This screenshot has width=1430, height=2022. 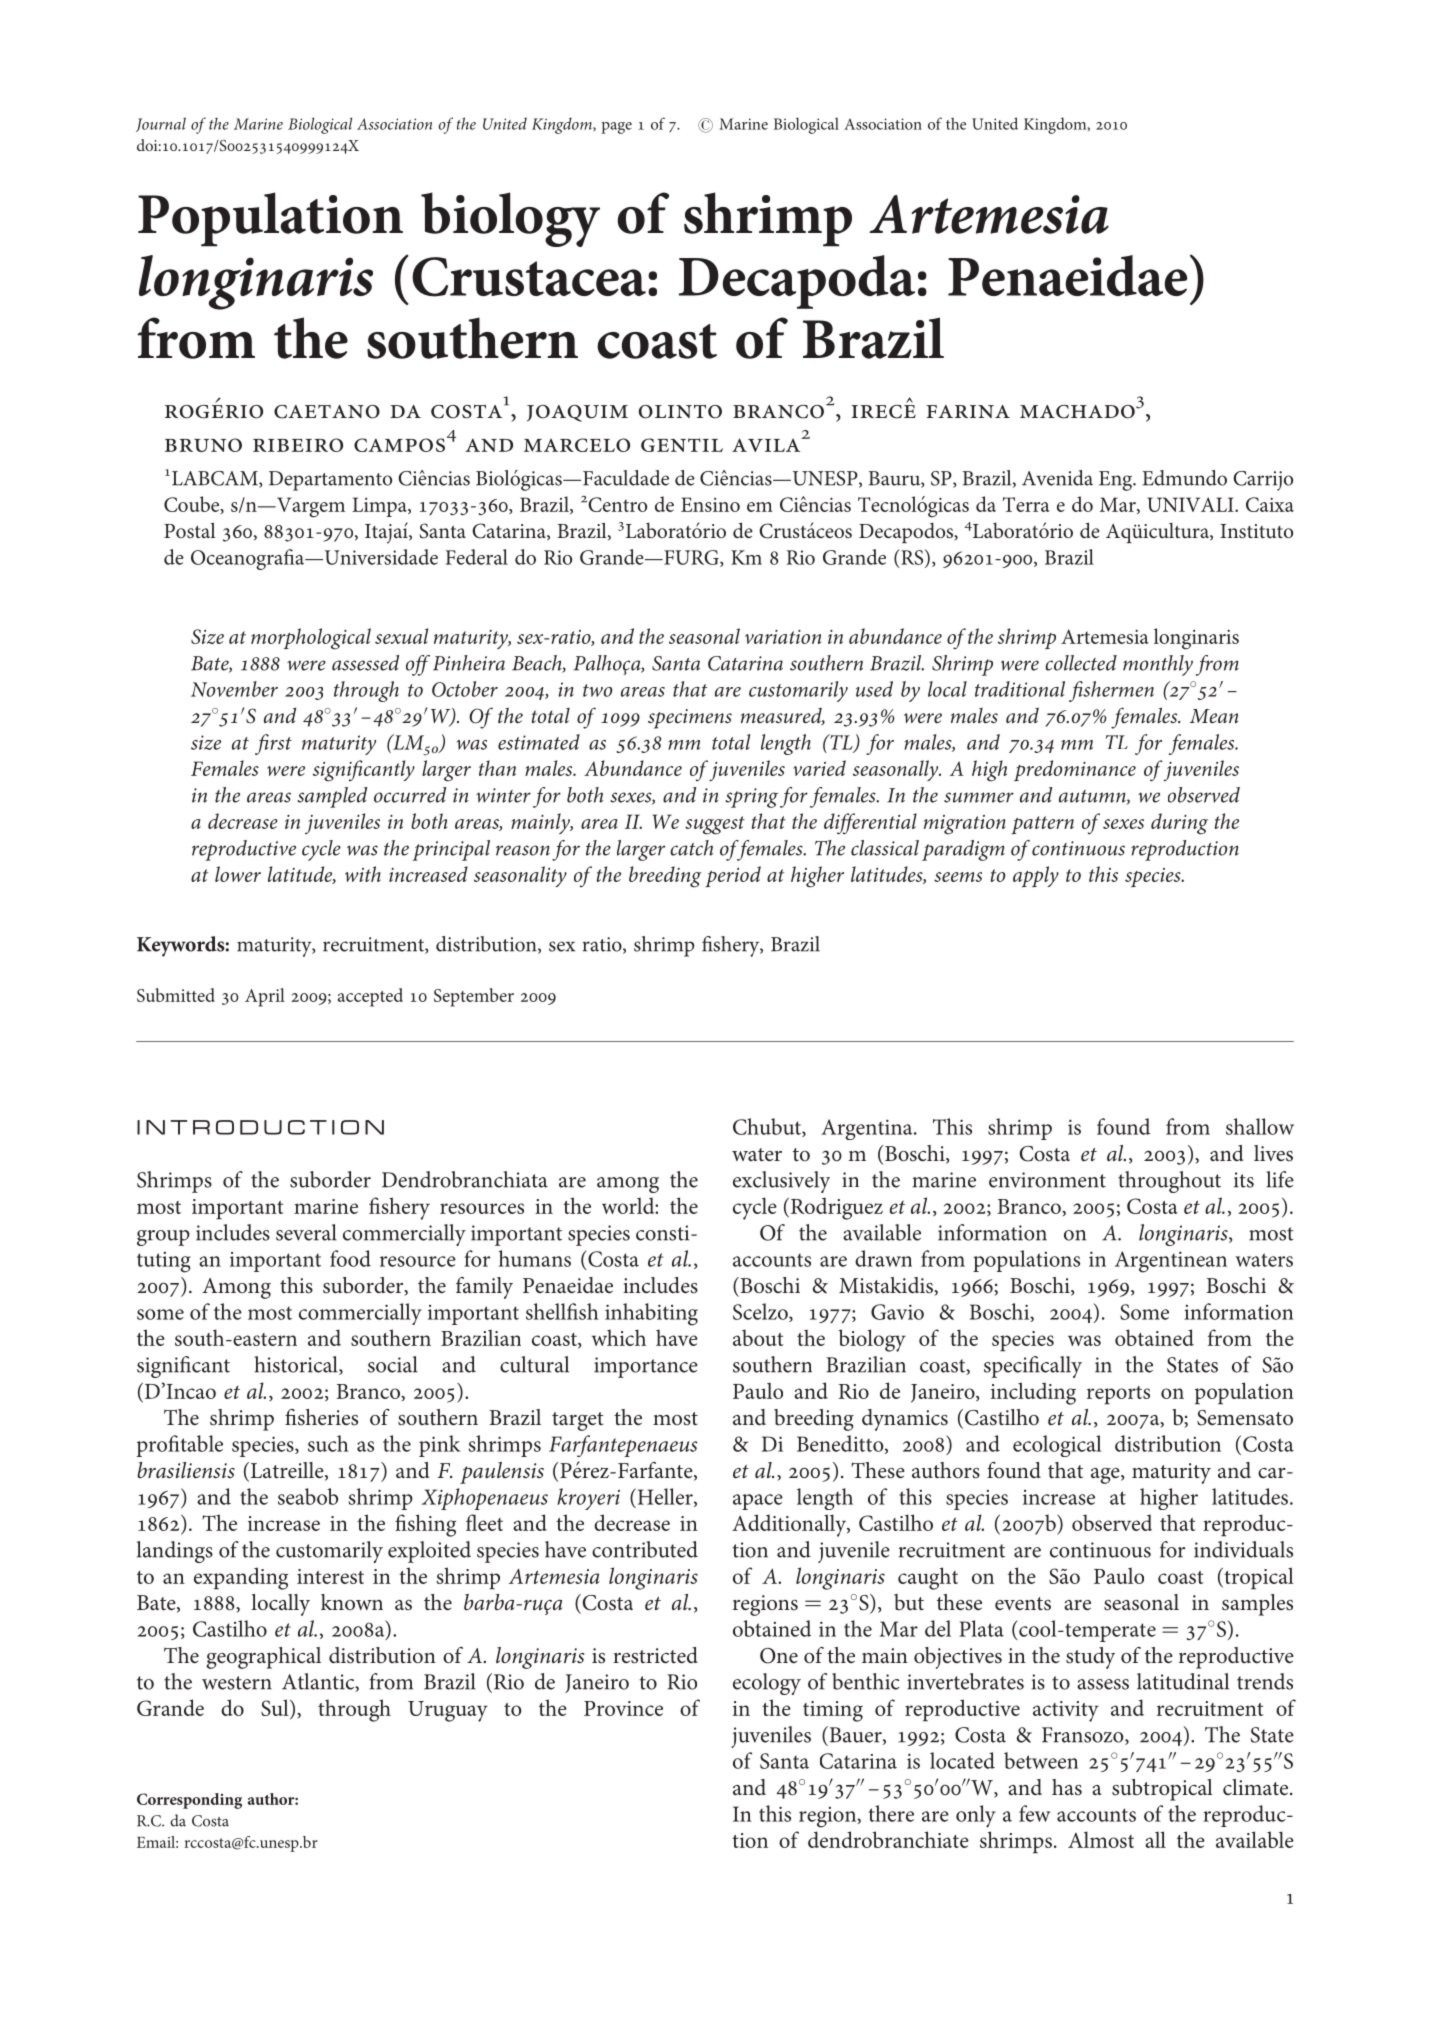 What do you see at coordinates (1067, 1787) in the screenshot?
I see `has` at bounding box center [1067, 1787].
